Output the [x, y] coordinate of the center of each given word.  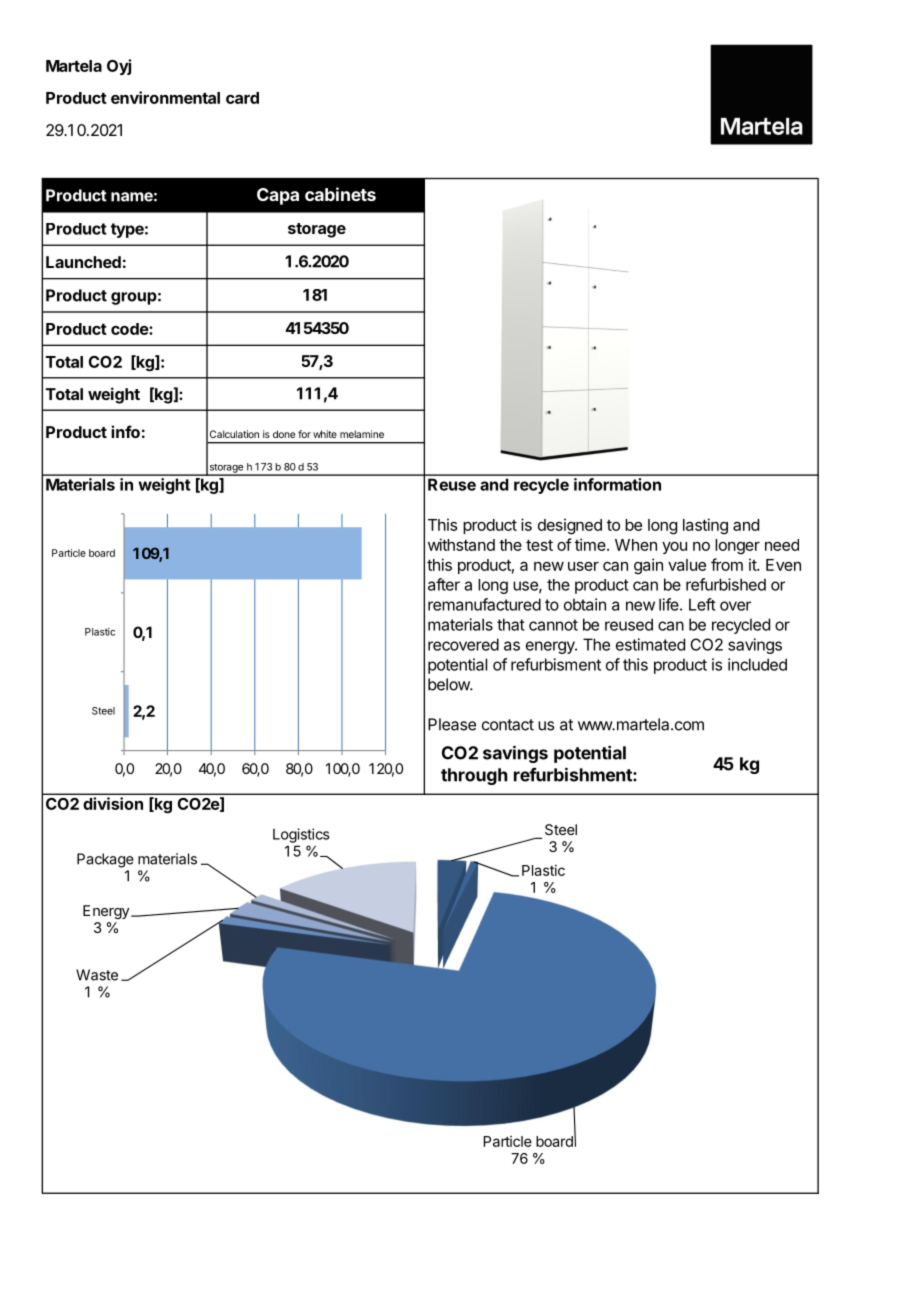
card [242, 98]
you [674, 548]
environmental [165, 97]
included [757, 664]
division [113, 803]
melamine [362, 434]
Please [452, 724]
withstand [461, 544]
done [284, 434]
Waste [97, 975]
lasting [705, 526]
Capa [278, 196]
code [130, 329]
